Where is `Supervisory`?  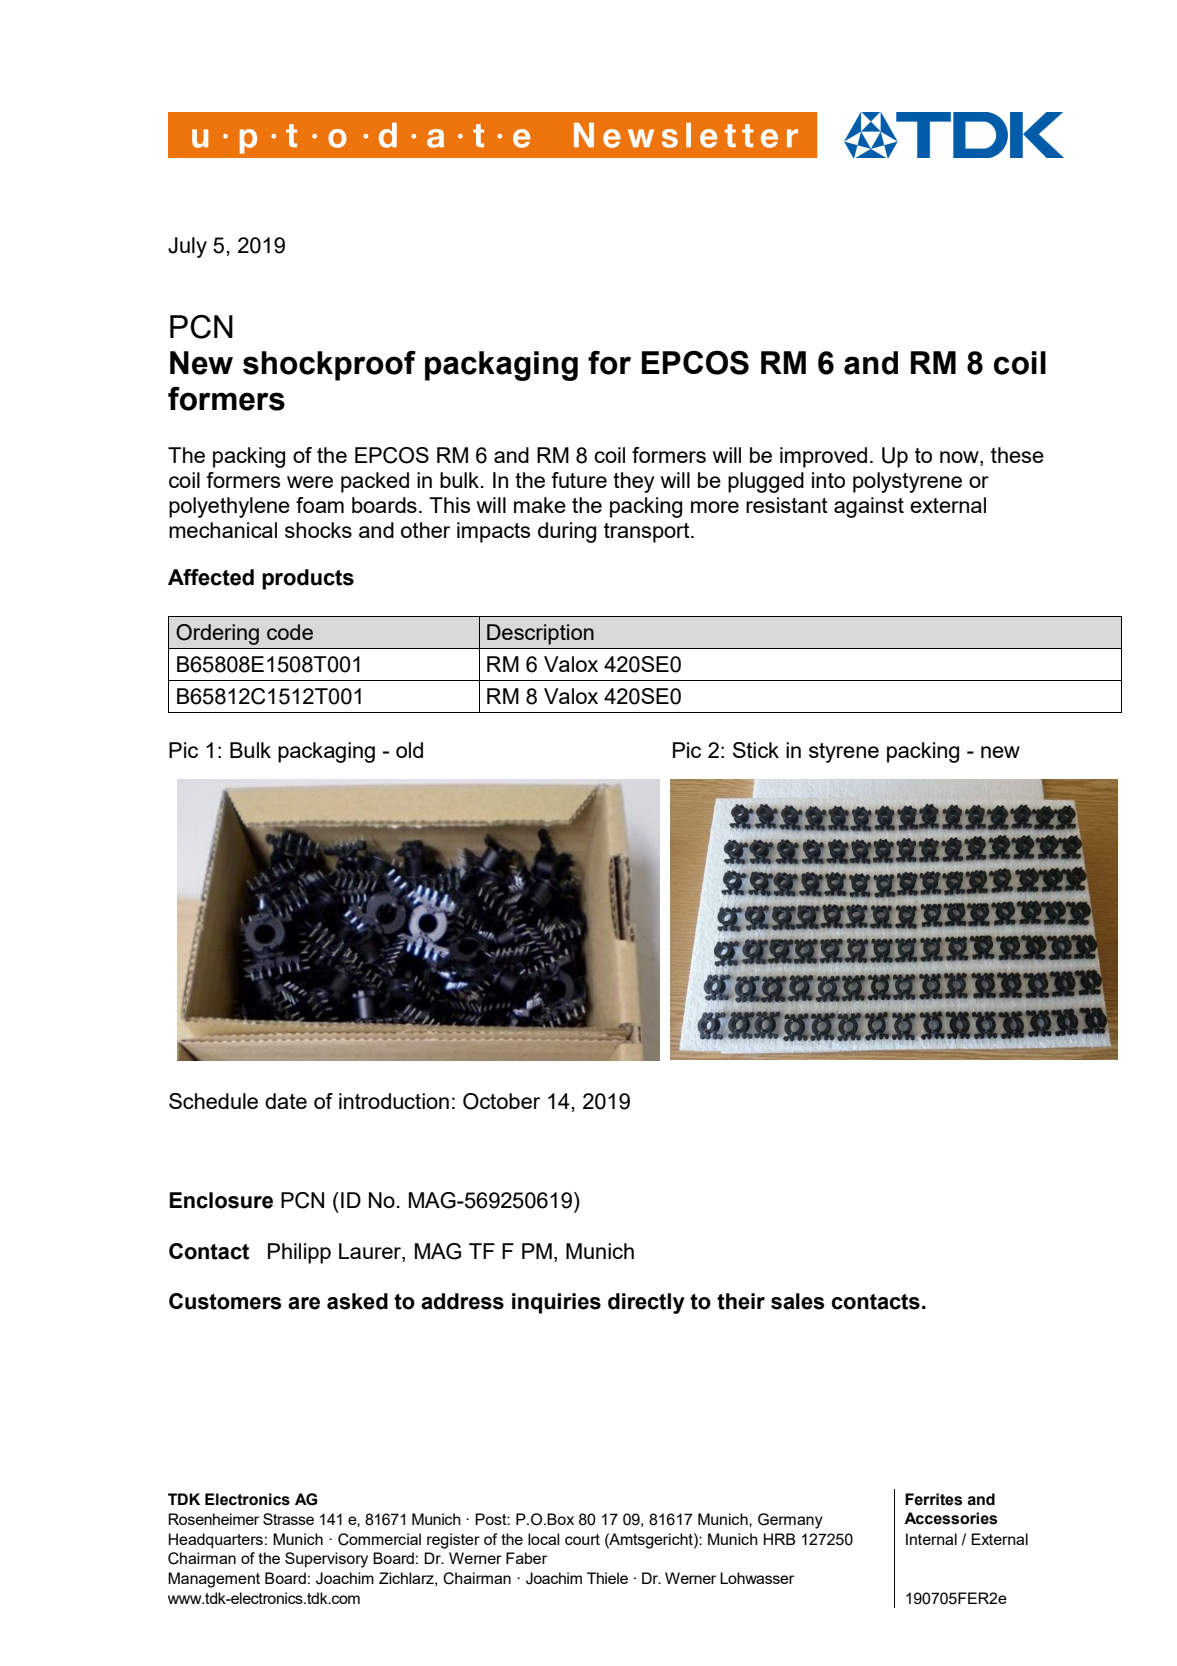
Supervisory is located at coordinates (326, 1560).
